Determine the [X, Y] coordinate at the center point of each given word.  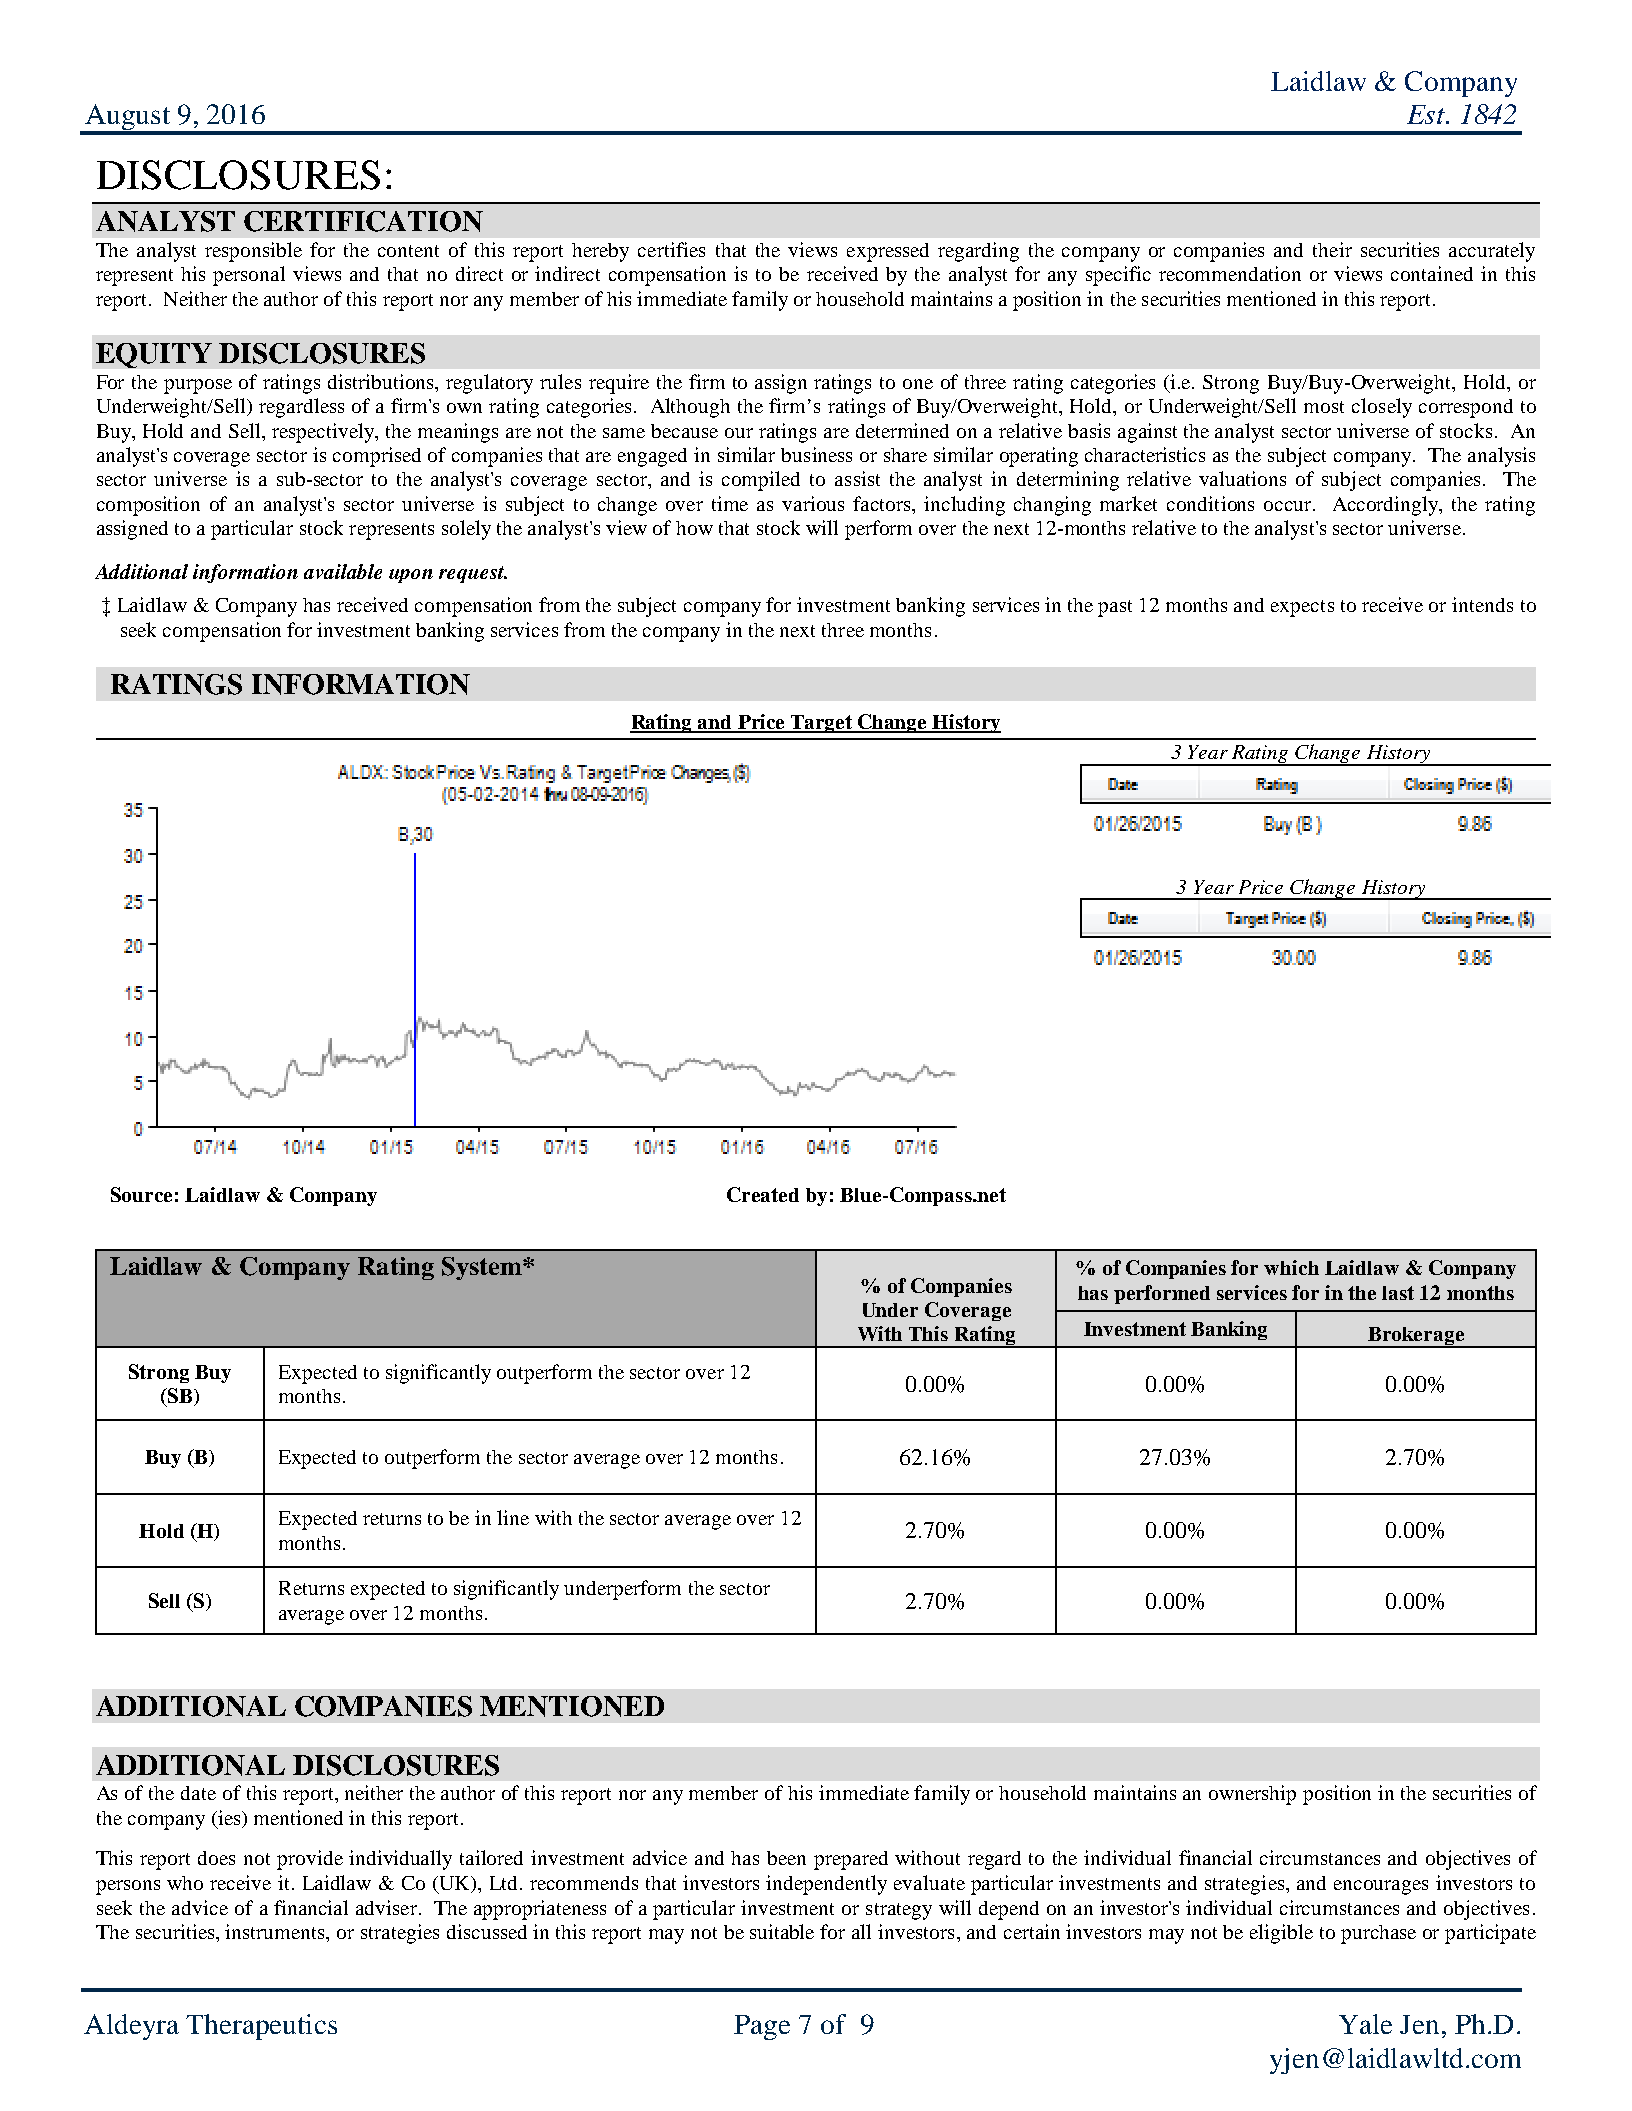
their [1332, 249]
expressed [888, 252]
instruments [276, 1933]
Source [141, 1194]
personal [249, 276]
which [1291, 1267]
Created [763, 1194]
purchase [1378, 1934]
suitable [782, 1931]
